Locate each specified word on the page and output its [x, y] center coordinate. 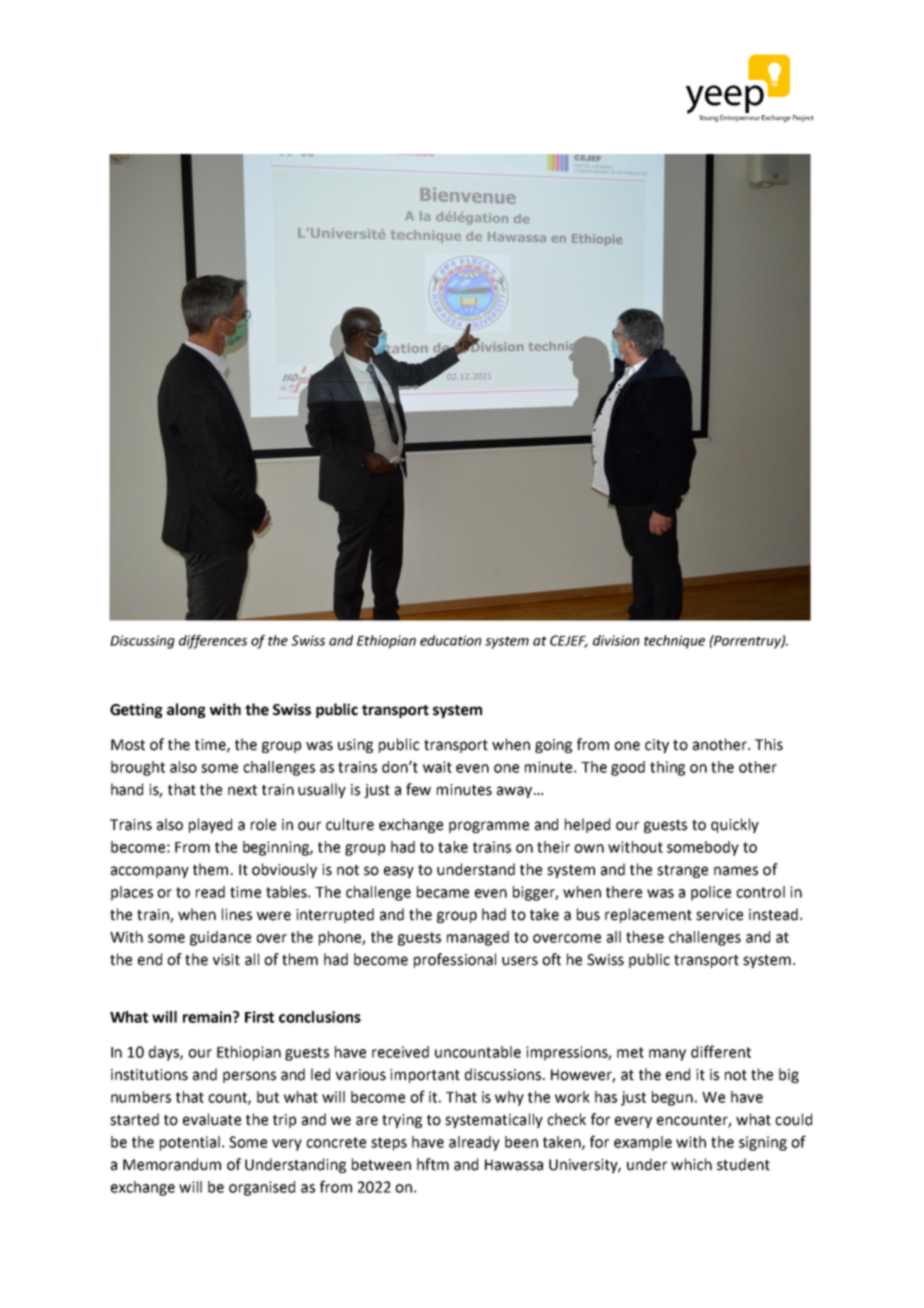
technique [674, 642]
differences [213, 642]
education [450, 640]
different [721, 1051]
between [381, 1164]
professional [455, 960]
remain [208, 1017]
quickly [735, 825]
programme [489, 827]
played [210, 825]
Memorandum [172, 1164]
